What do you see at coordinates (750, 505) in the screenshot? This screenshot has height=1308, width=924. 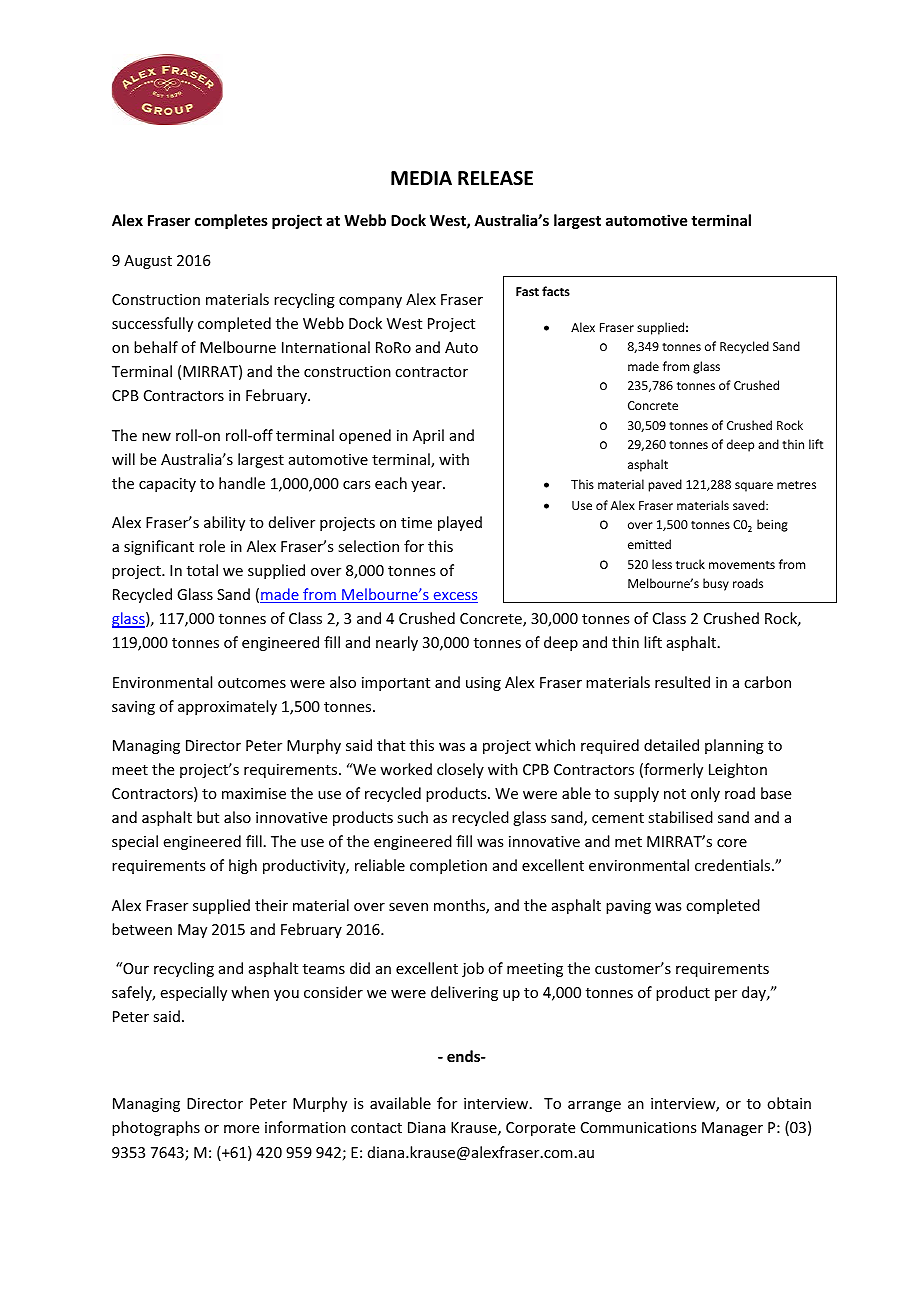 I see `saved` at bounding box center [750, 505].
